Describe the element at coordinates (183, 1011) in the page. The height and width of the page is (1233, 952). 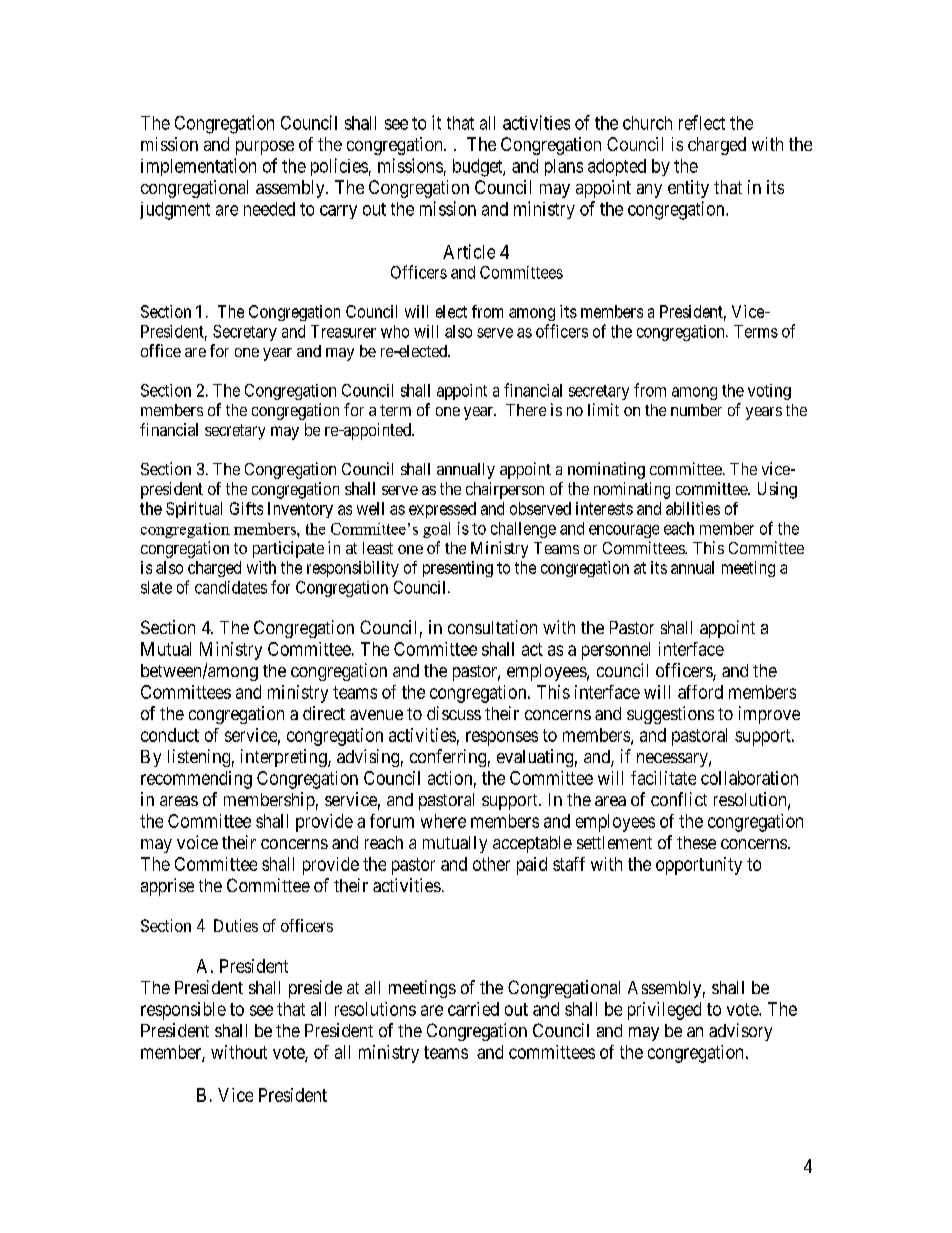
I see `responsible` at that location.
